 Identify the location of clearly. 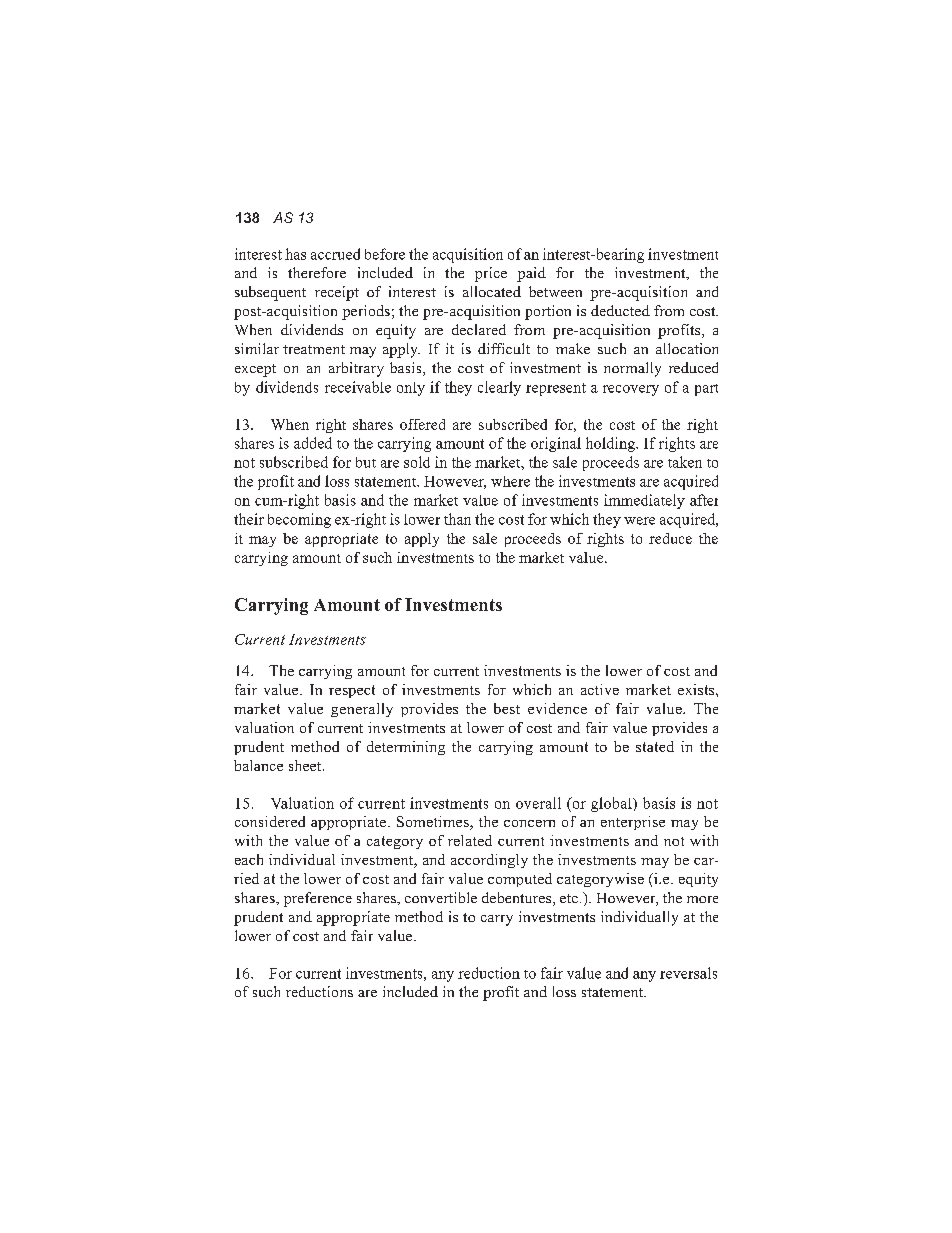
(499, 388).
